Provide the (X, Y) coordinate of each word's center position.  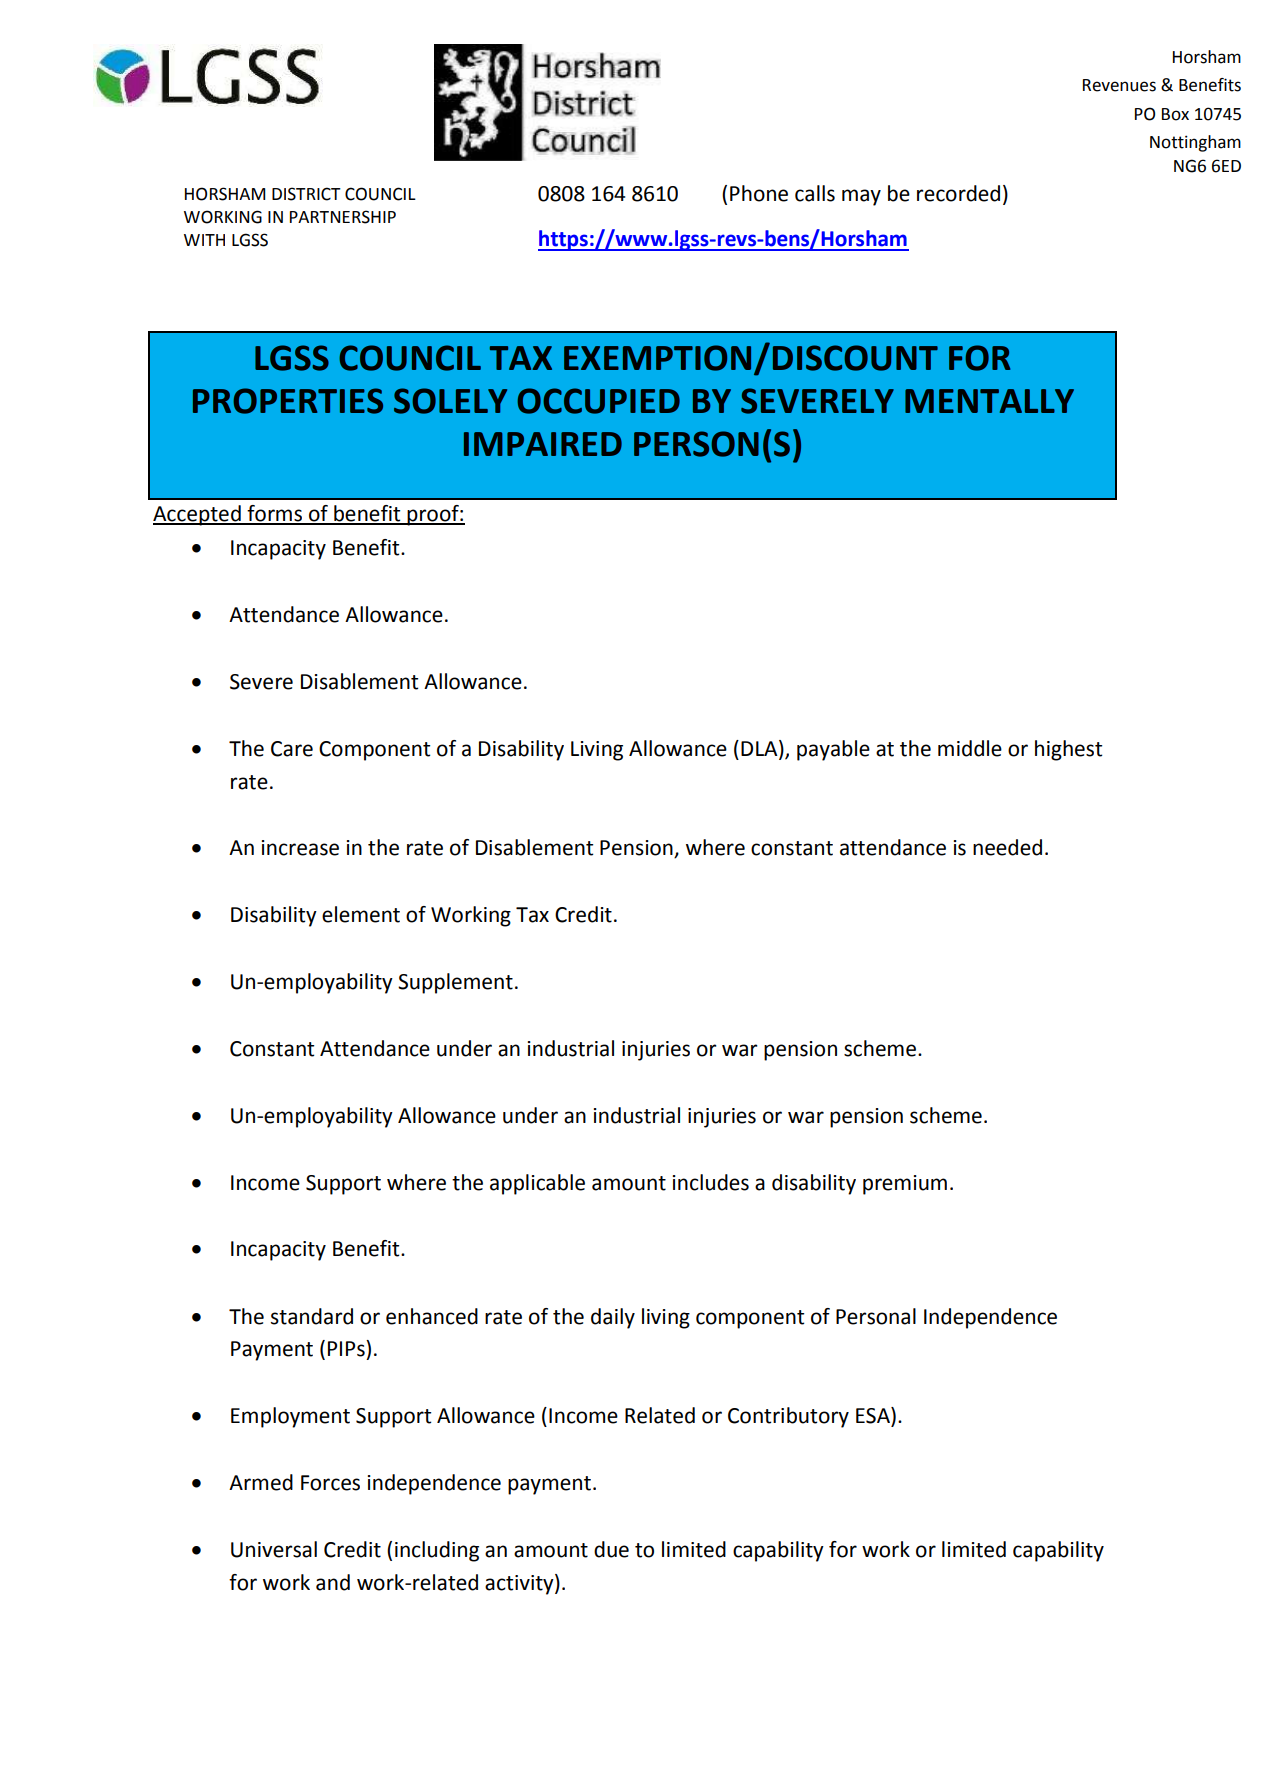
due (611, 1549)
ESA (874, 1416)
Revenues (1119, 85)
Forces (330, 1483)
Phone (759, 193)
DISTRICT (306, 194)
